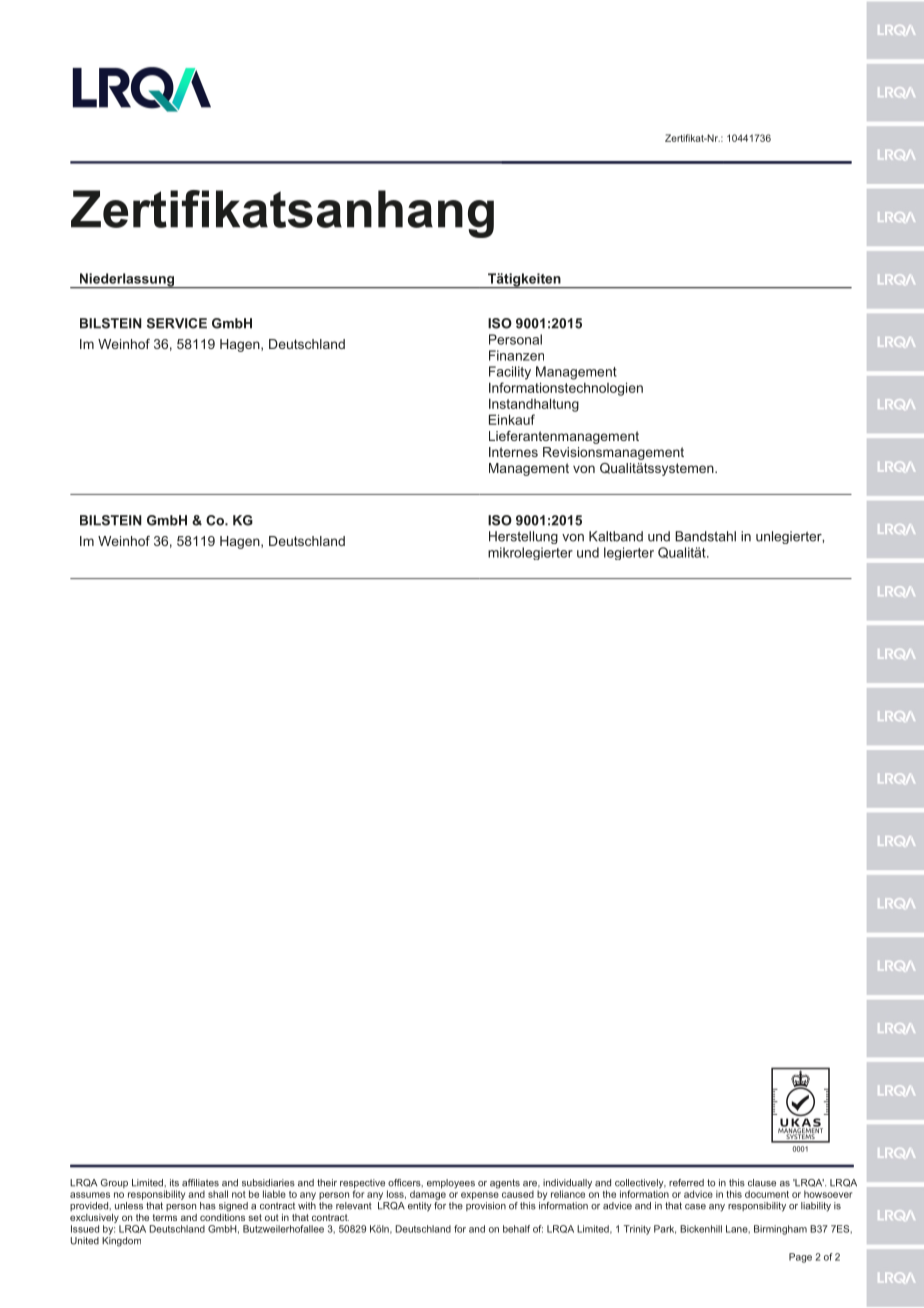 The image size is (924, 1308). Describe the element at coordinates (451, 1184) in the screenshot. I see `employees` at that location.
